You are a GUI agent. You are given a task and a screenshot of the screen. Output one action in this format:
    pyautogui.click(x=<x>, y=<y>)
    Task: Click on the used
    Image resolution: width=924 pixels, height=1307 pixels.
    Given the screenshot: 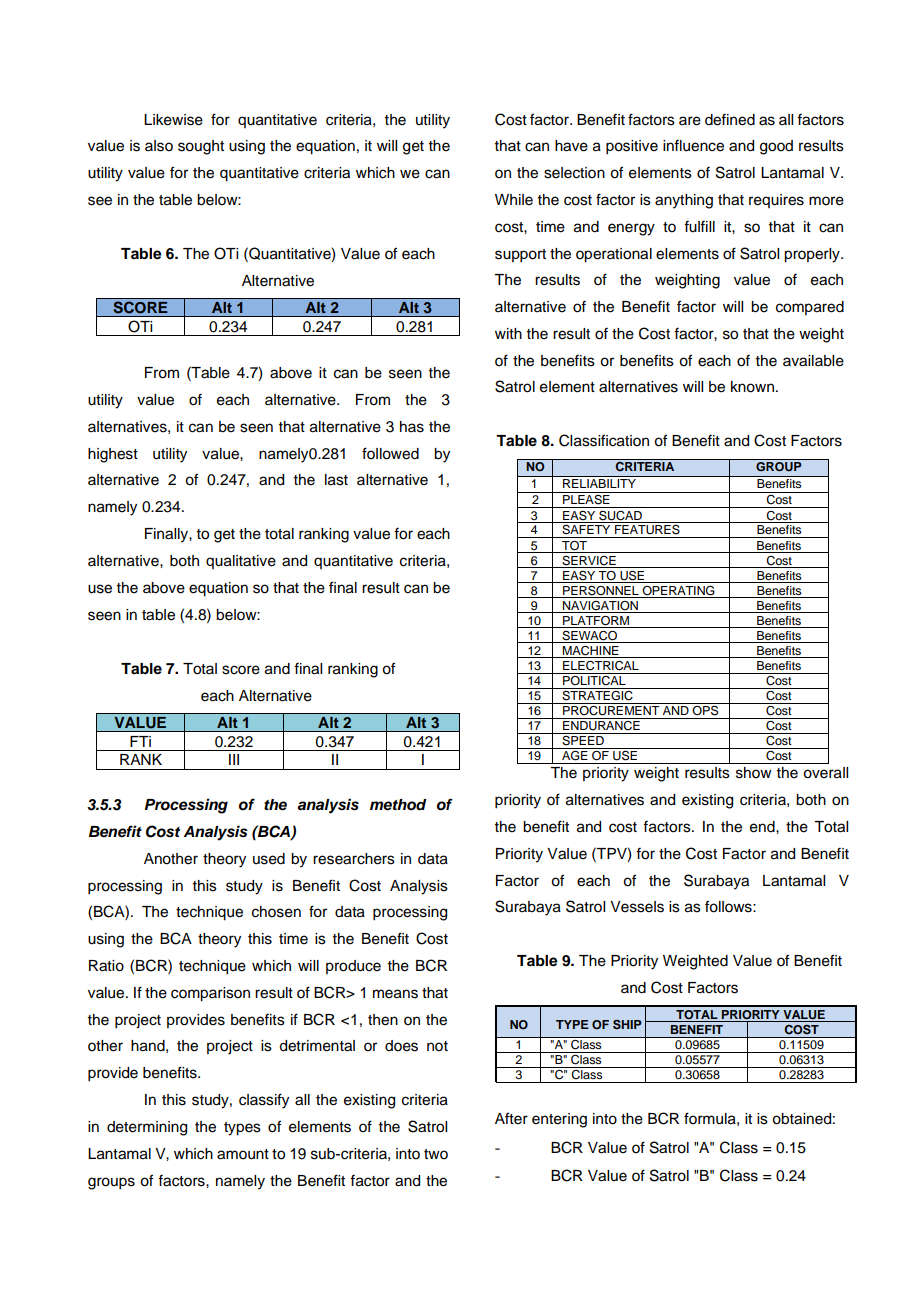 What is the action you would take?
    pyautogui.click(x=269, y=859)
